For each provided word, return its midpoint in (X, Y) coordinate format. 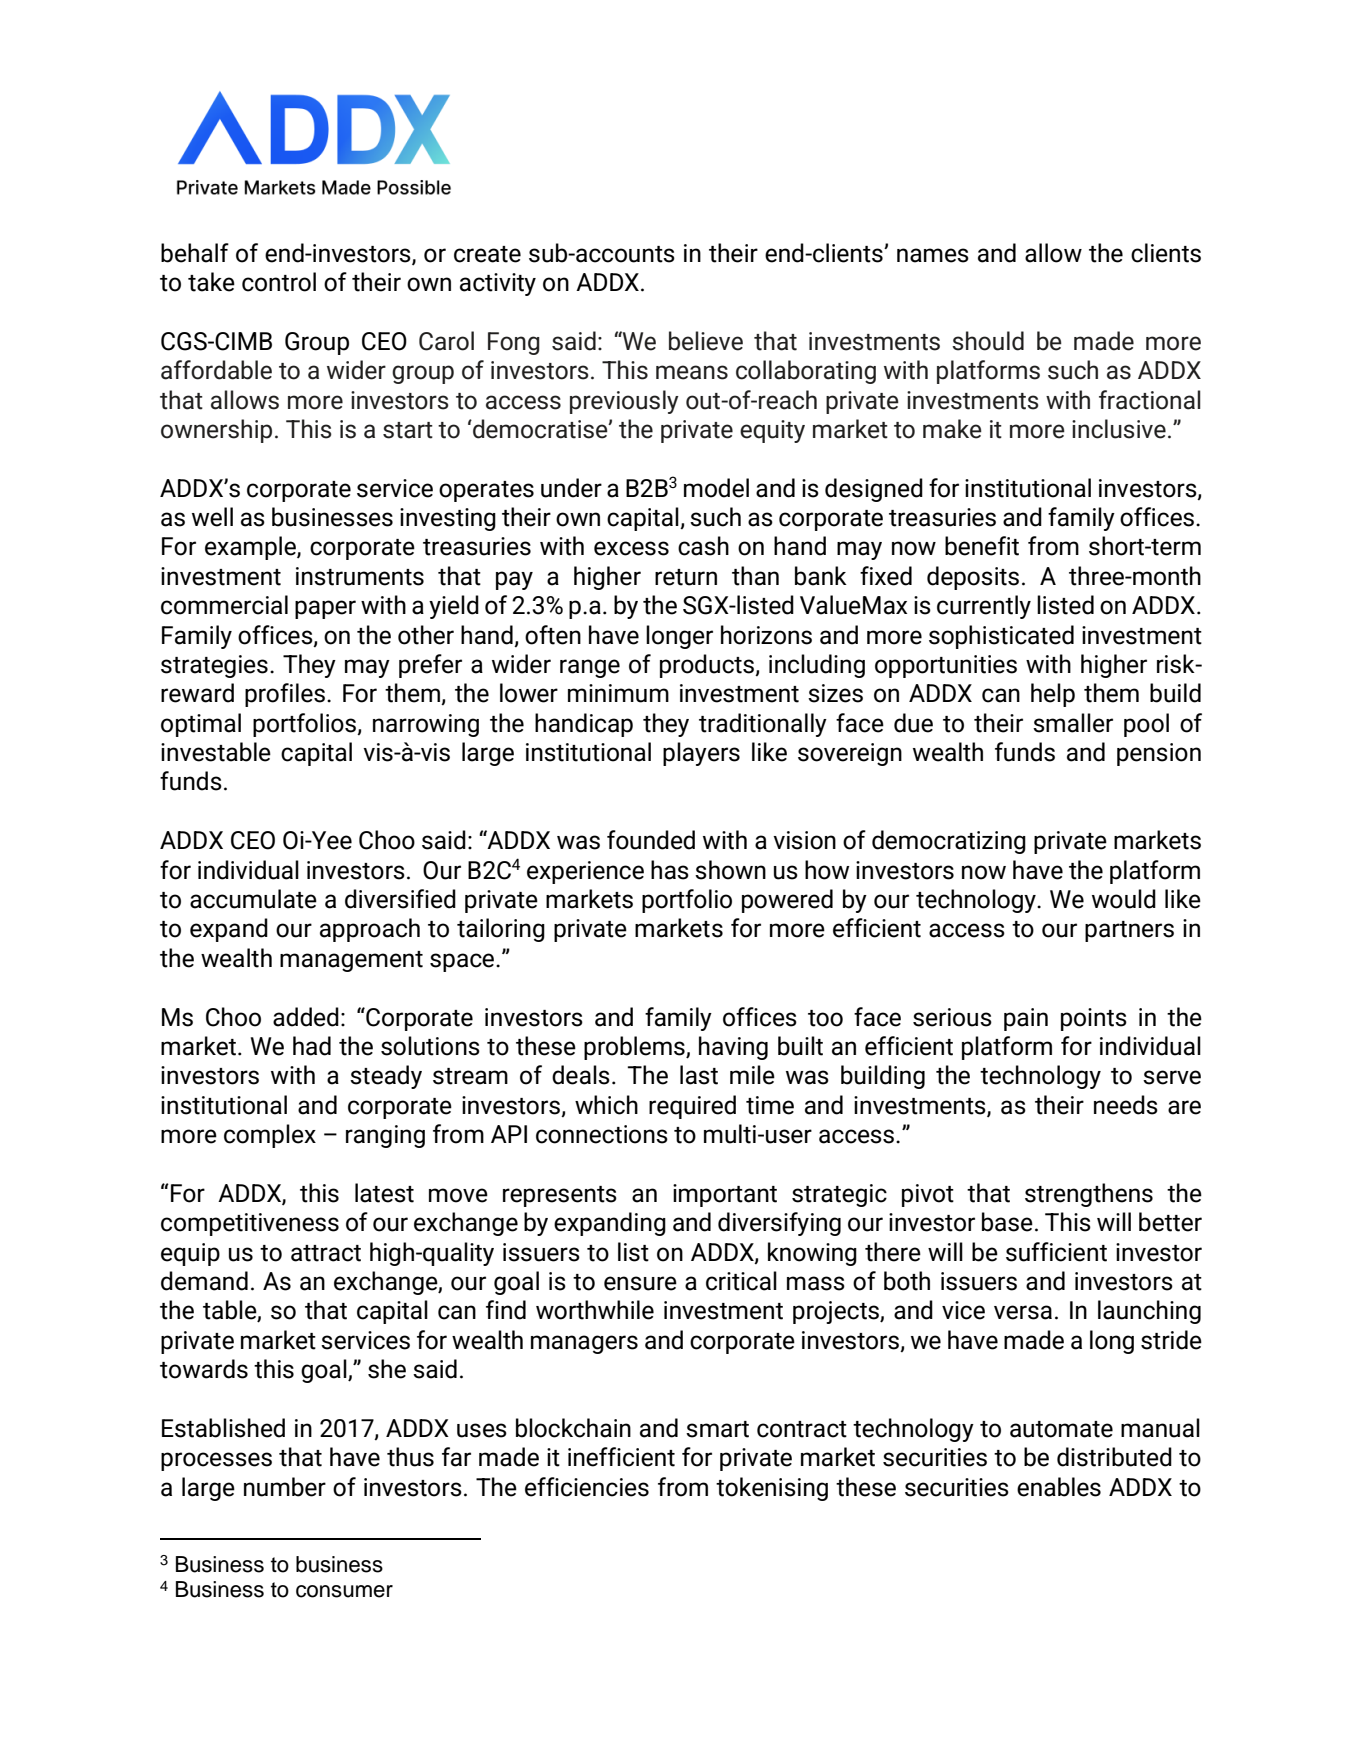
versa (1023, 1312)
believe (706, 341)
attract (326, 1253)
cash (703, 546)
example (251, 548)
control (279, 282)
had (312, 1046)
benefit (982, 546)
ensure (640, 1283)
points (1094, 1019)
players (701, 754)
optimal (201, 725)
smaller (1073, 723)
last (699, 1075)
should (988, 341)
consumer (344, 1591)
